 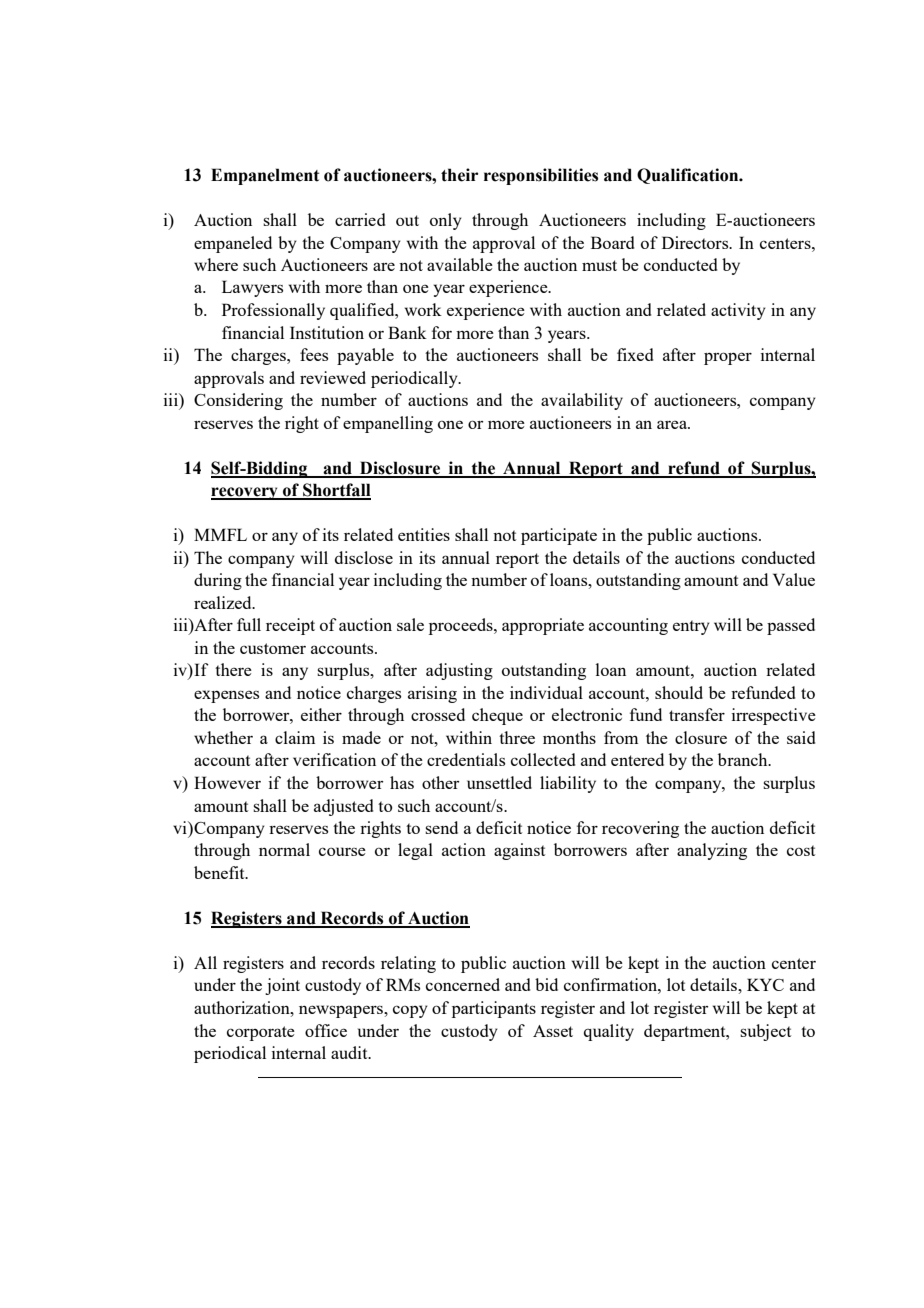 I want to click on analyzing, so click(x=712, y=851).
